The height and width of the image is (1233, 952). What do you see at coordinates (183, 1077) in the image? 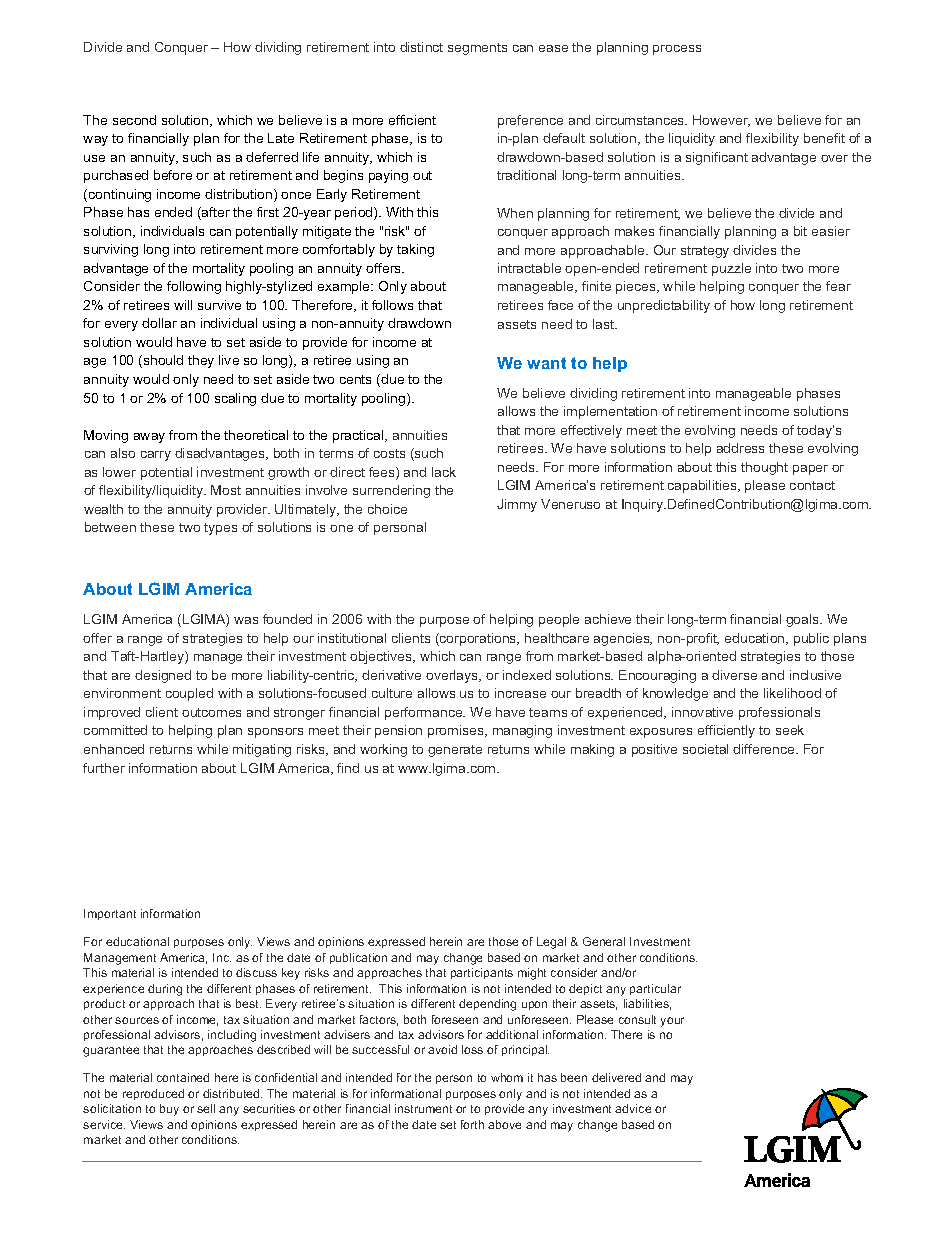
I see `contained` at bounding box center [183, 1077].
